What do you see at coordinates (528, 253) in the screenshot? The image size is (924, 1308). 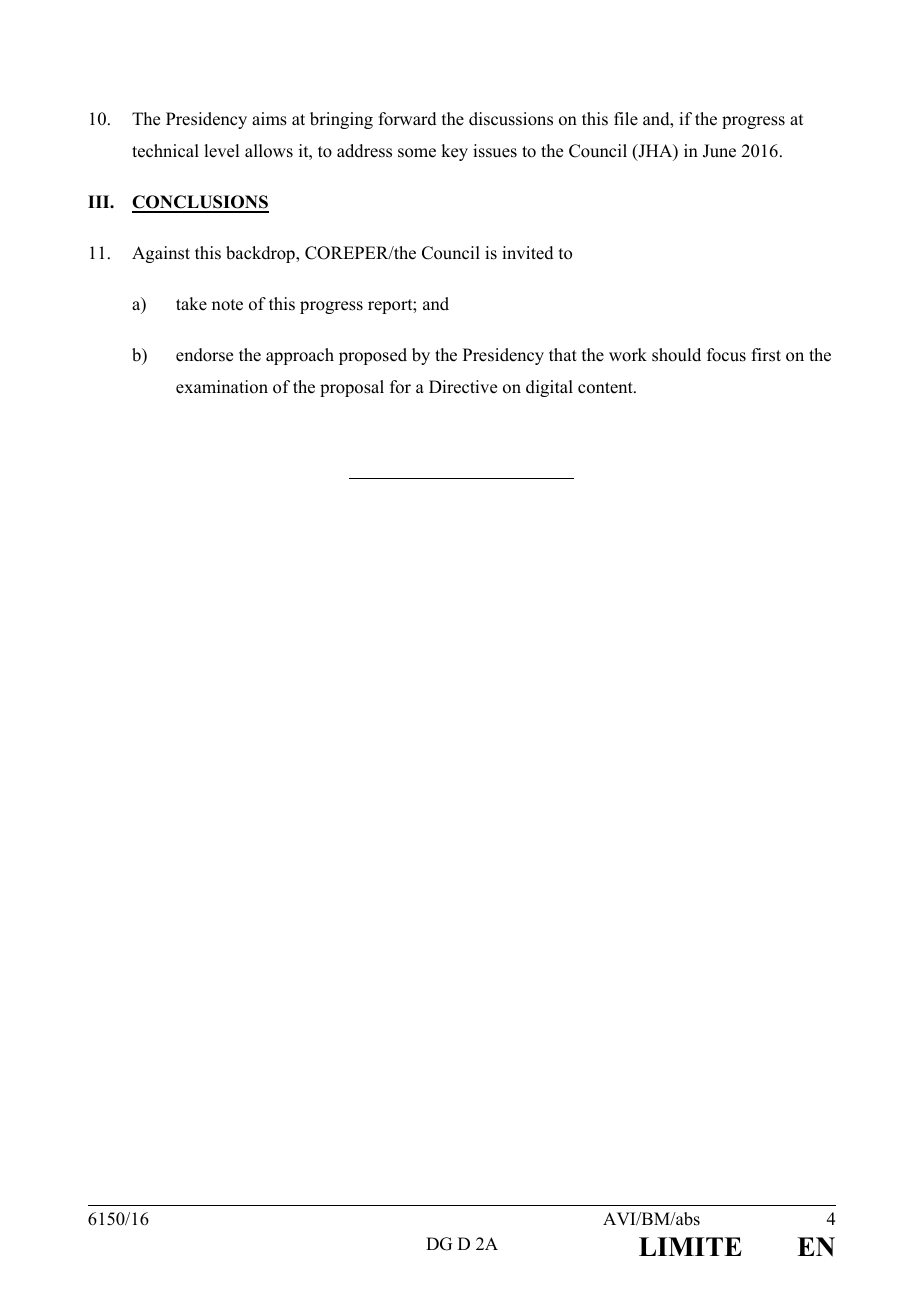 I see `invited` at bounding box center [528, 253].
